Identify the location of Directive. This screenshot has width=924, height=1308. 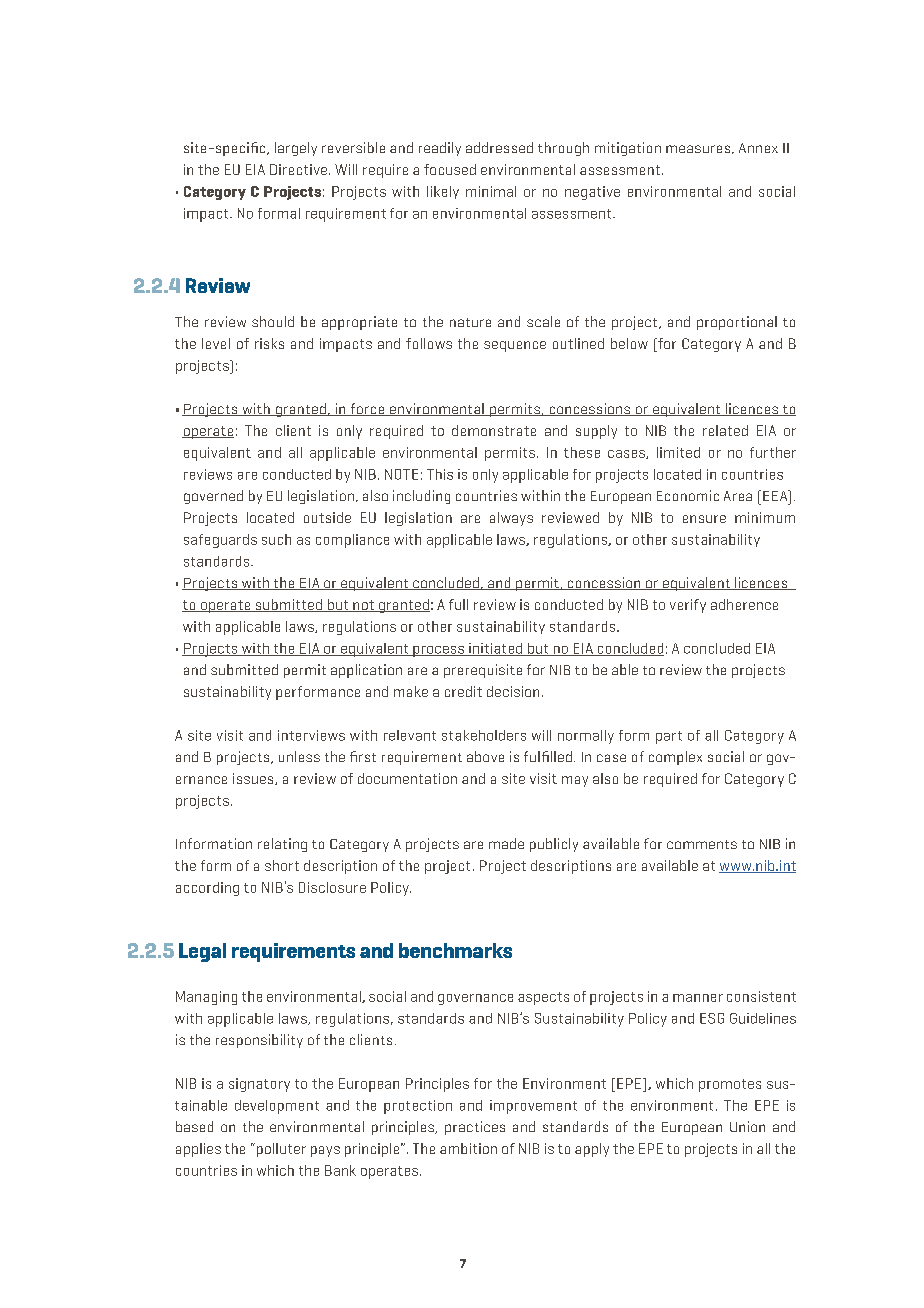
(298, 169).
